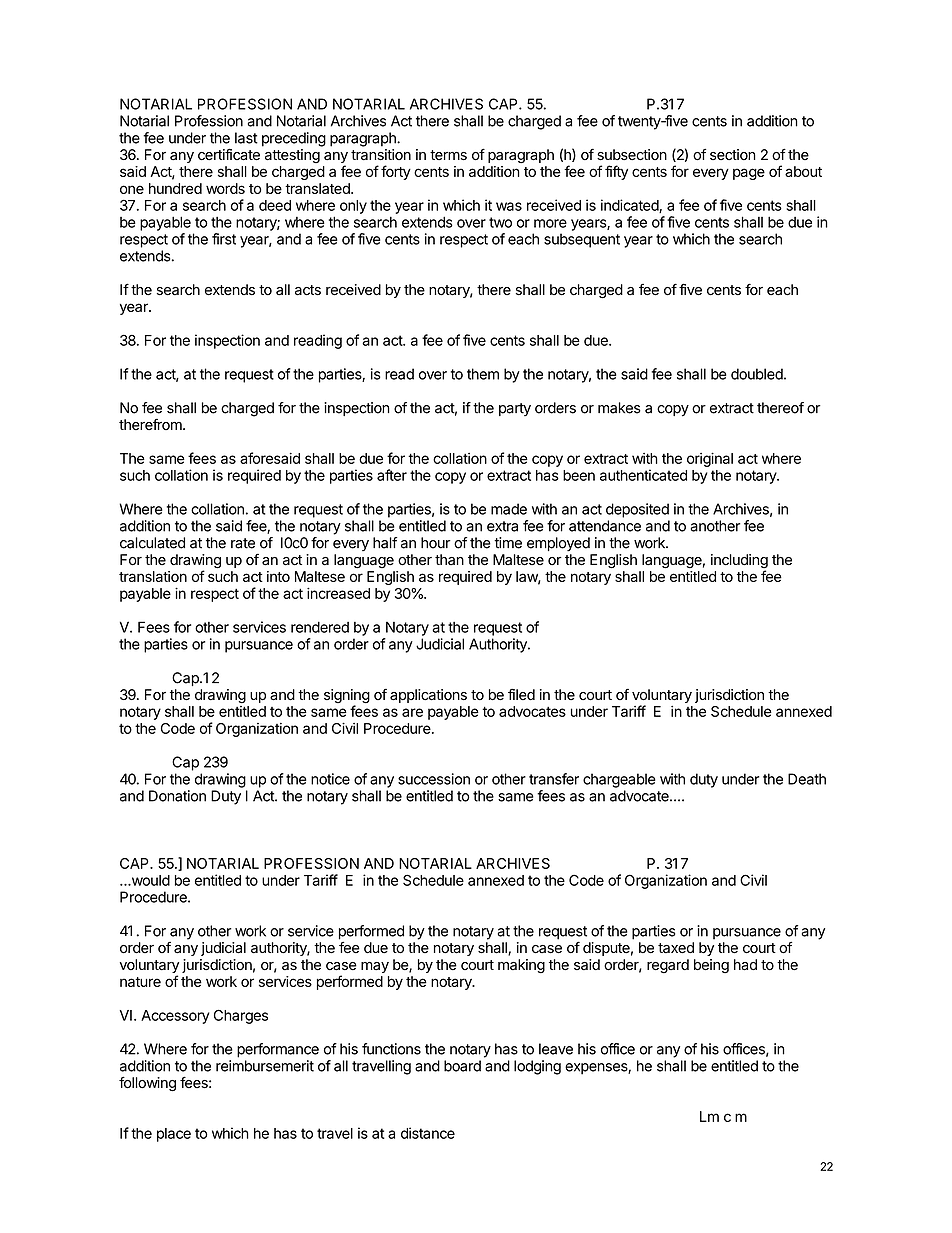  What do you see at coordinates (749, 174) in the screenshot?
I see `page` at bounding box center [749, 174].
